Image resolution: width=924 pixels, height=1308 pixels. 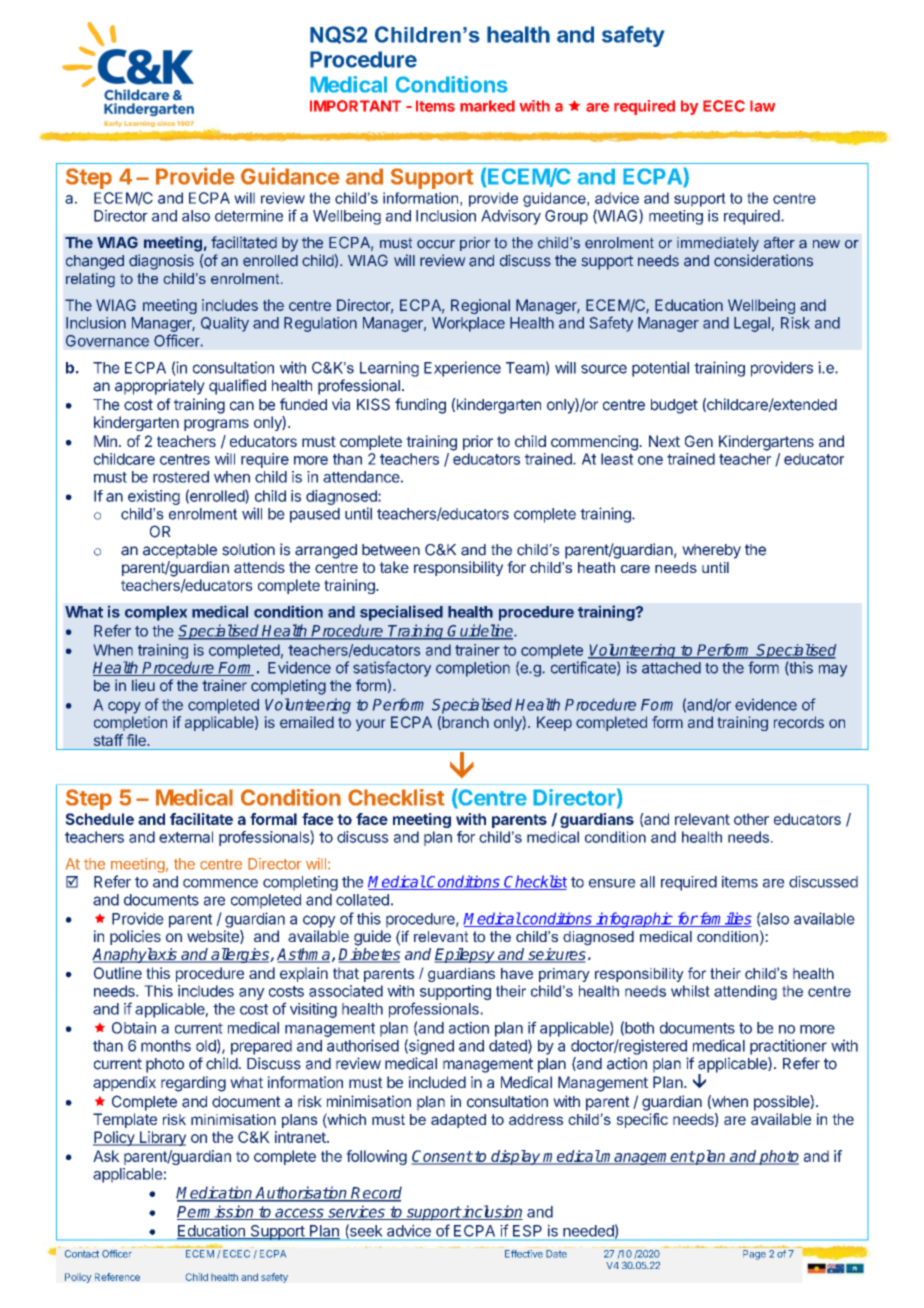 What do you see at coordinates (752, 324) in the document?
I see `Legal` at bounding box center [752, 324].
